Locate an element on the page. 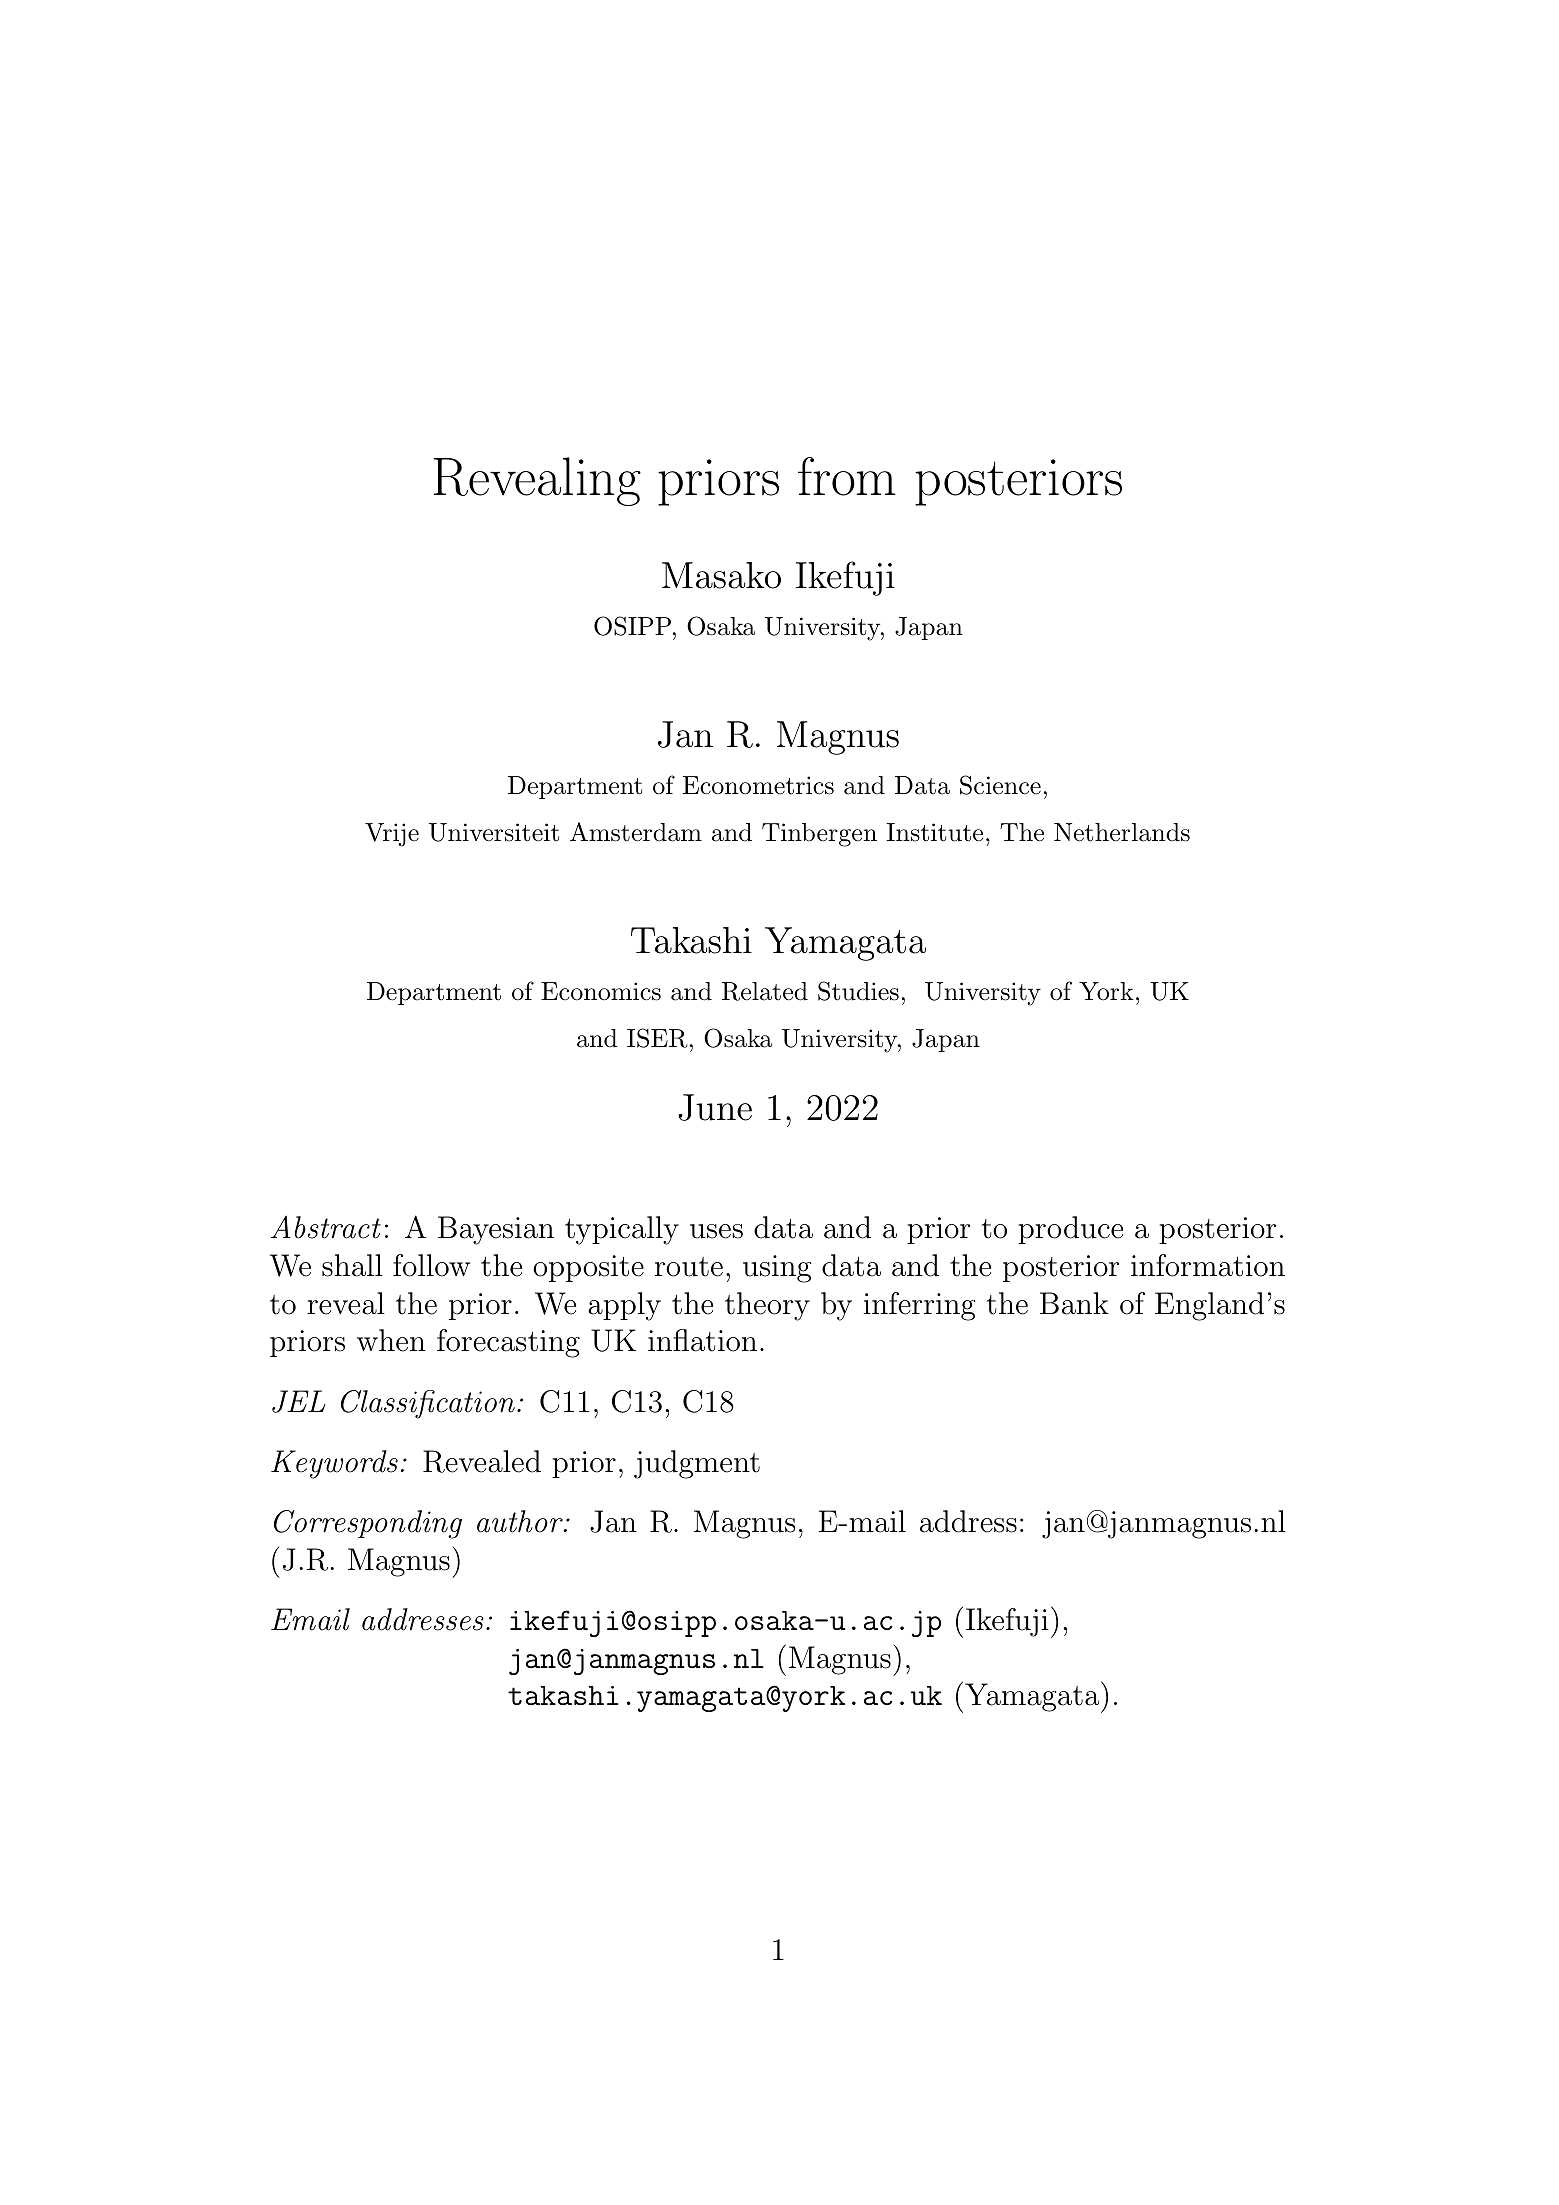  judgment is located at coordinates (697, 1464).
